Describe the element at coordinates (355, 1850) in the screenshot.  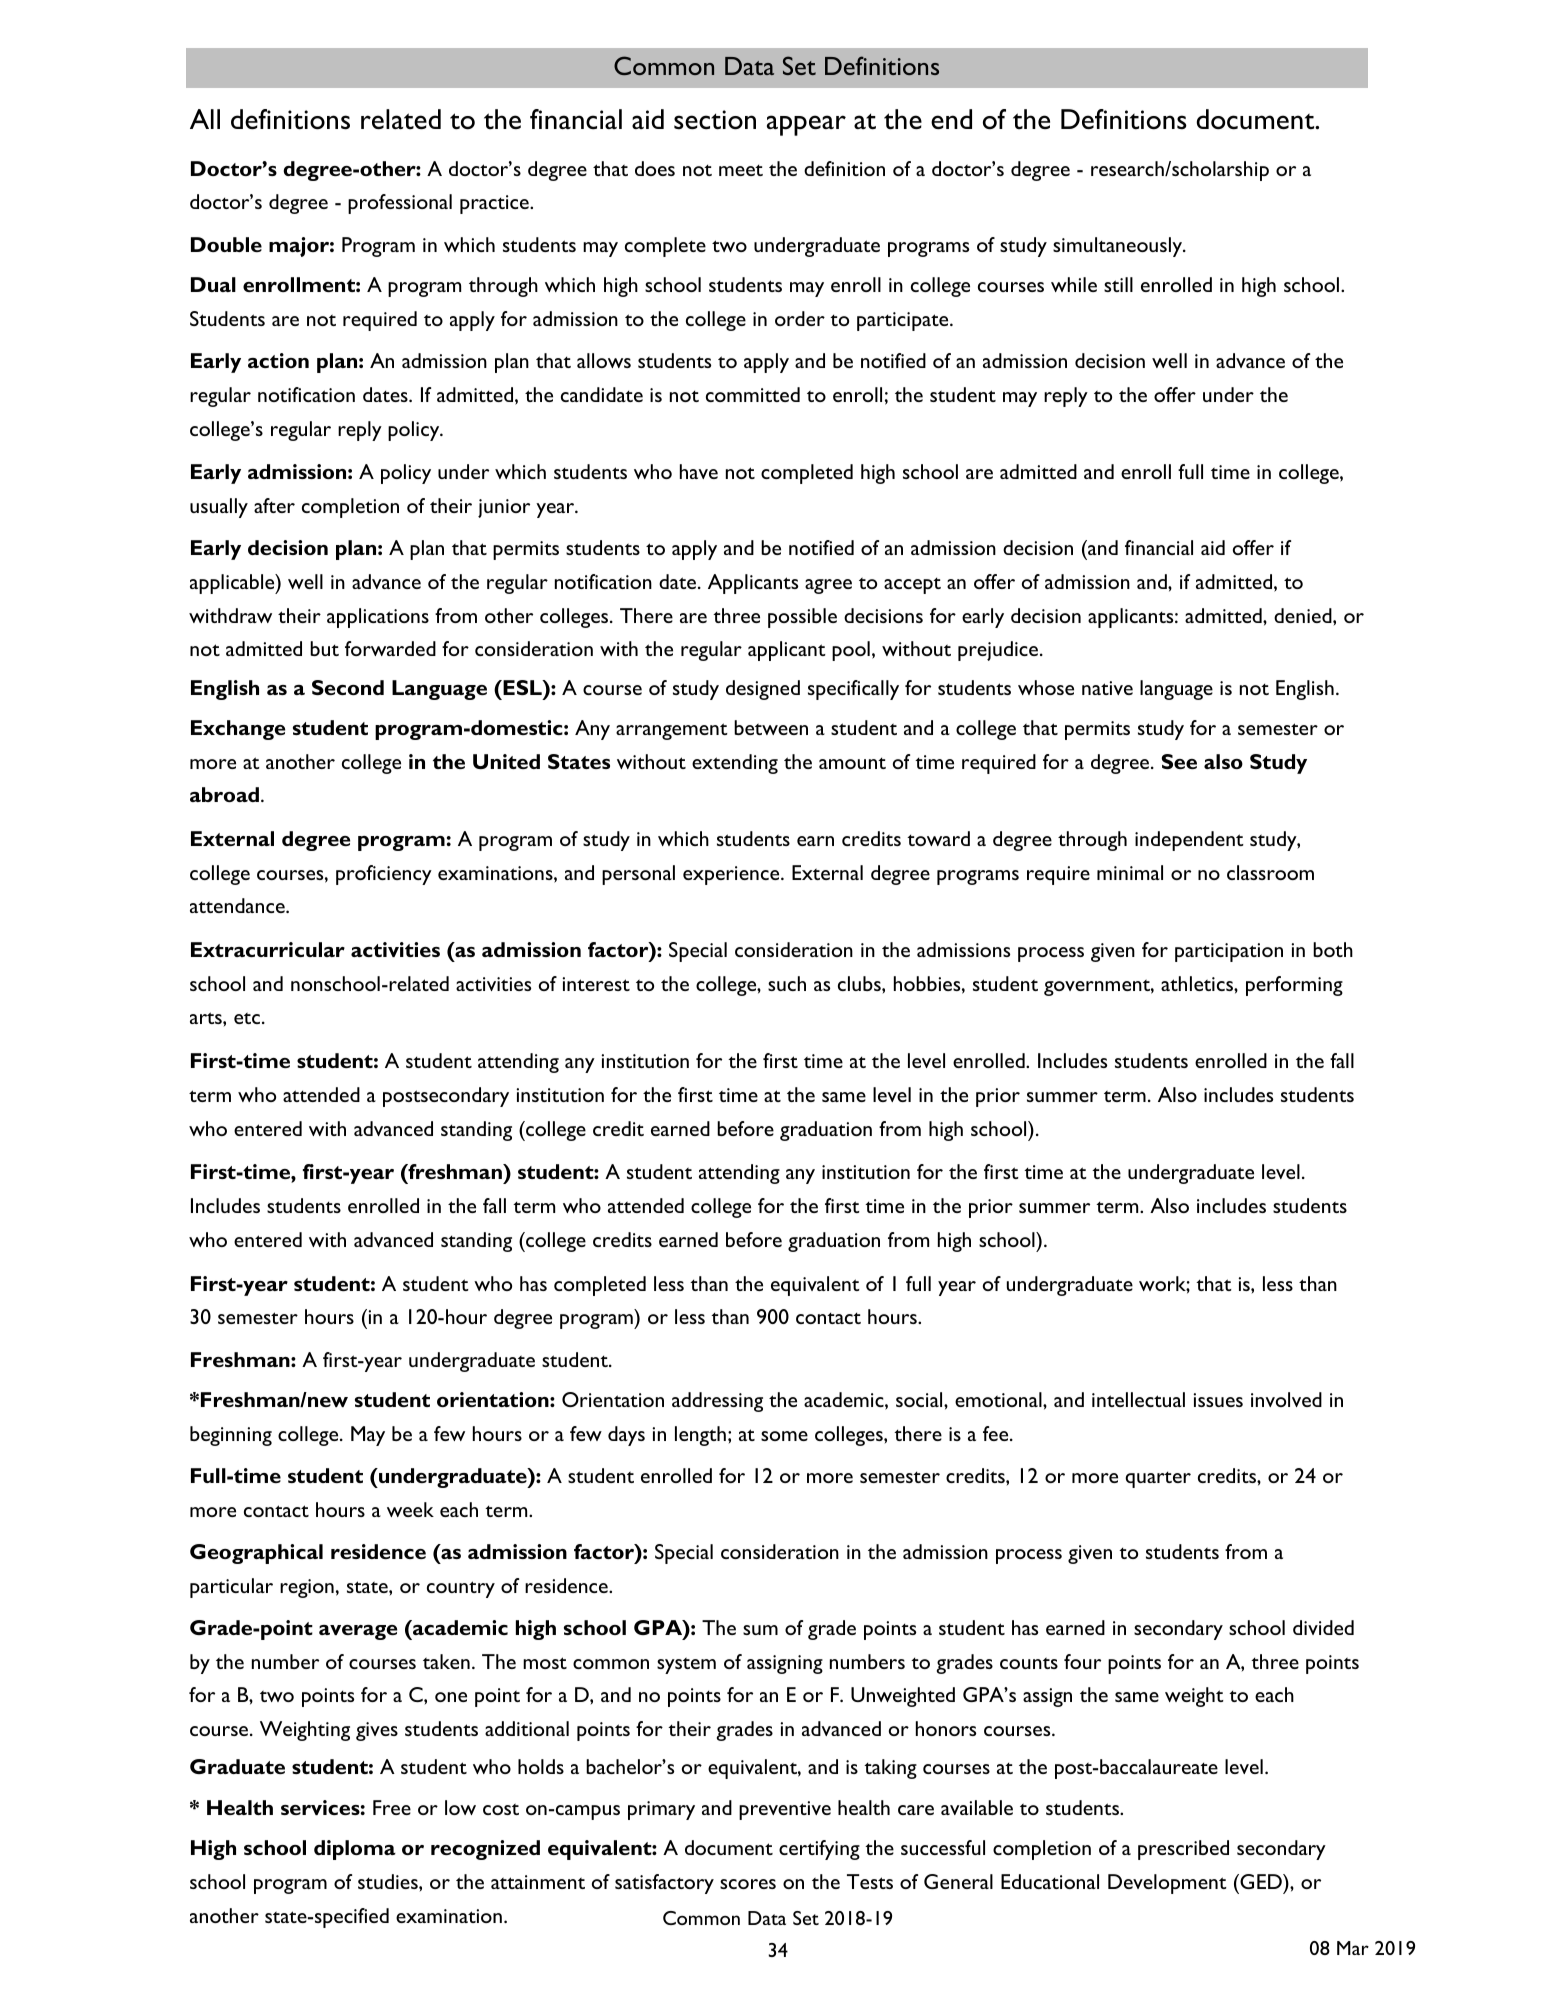
I see `diploma` at that location.
